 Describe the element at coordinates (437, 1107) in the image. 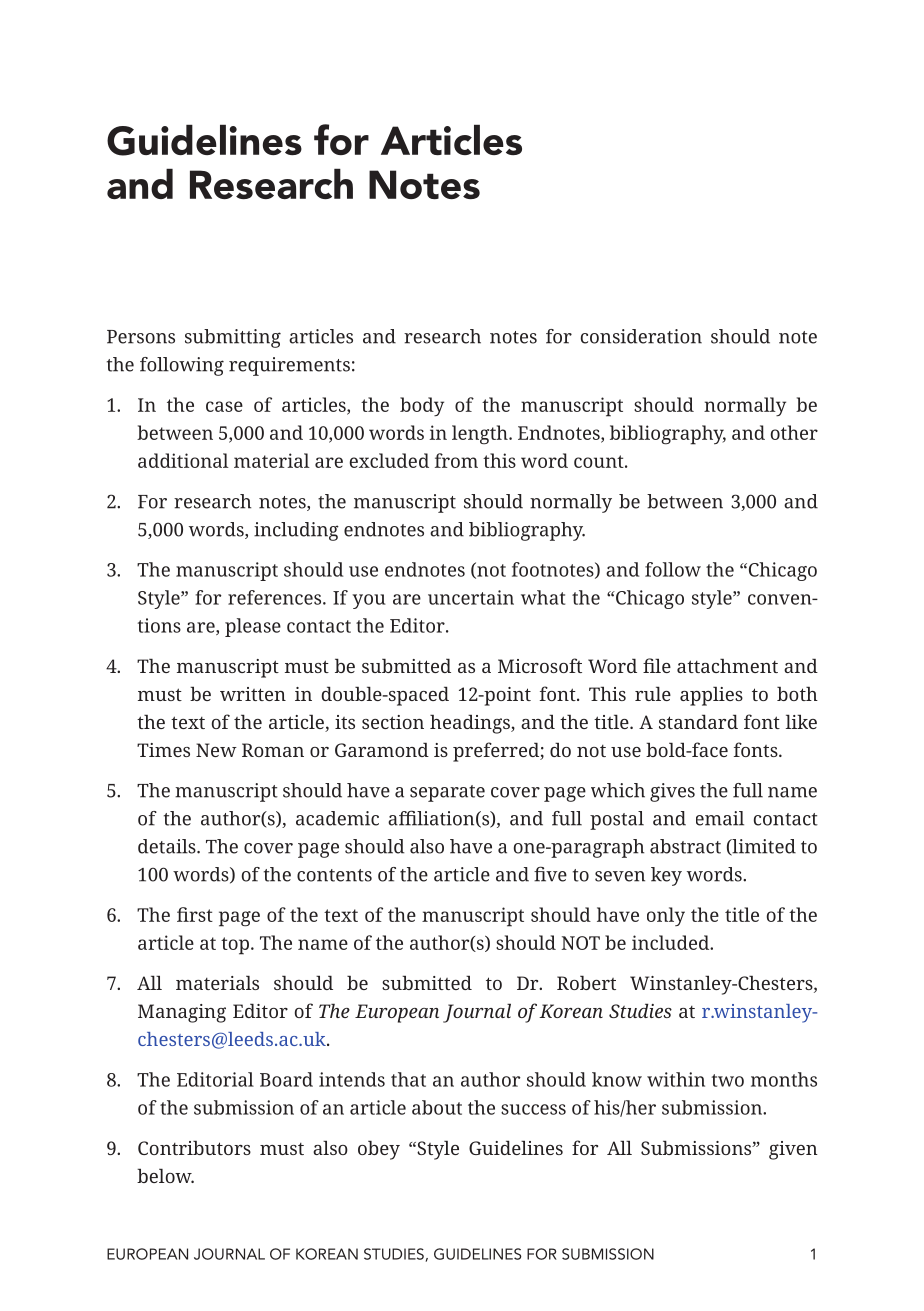

I see `about` at that location.
